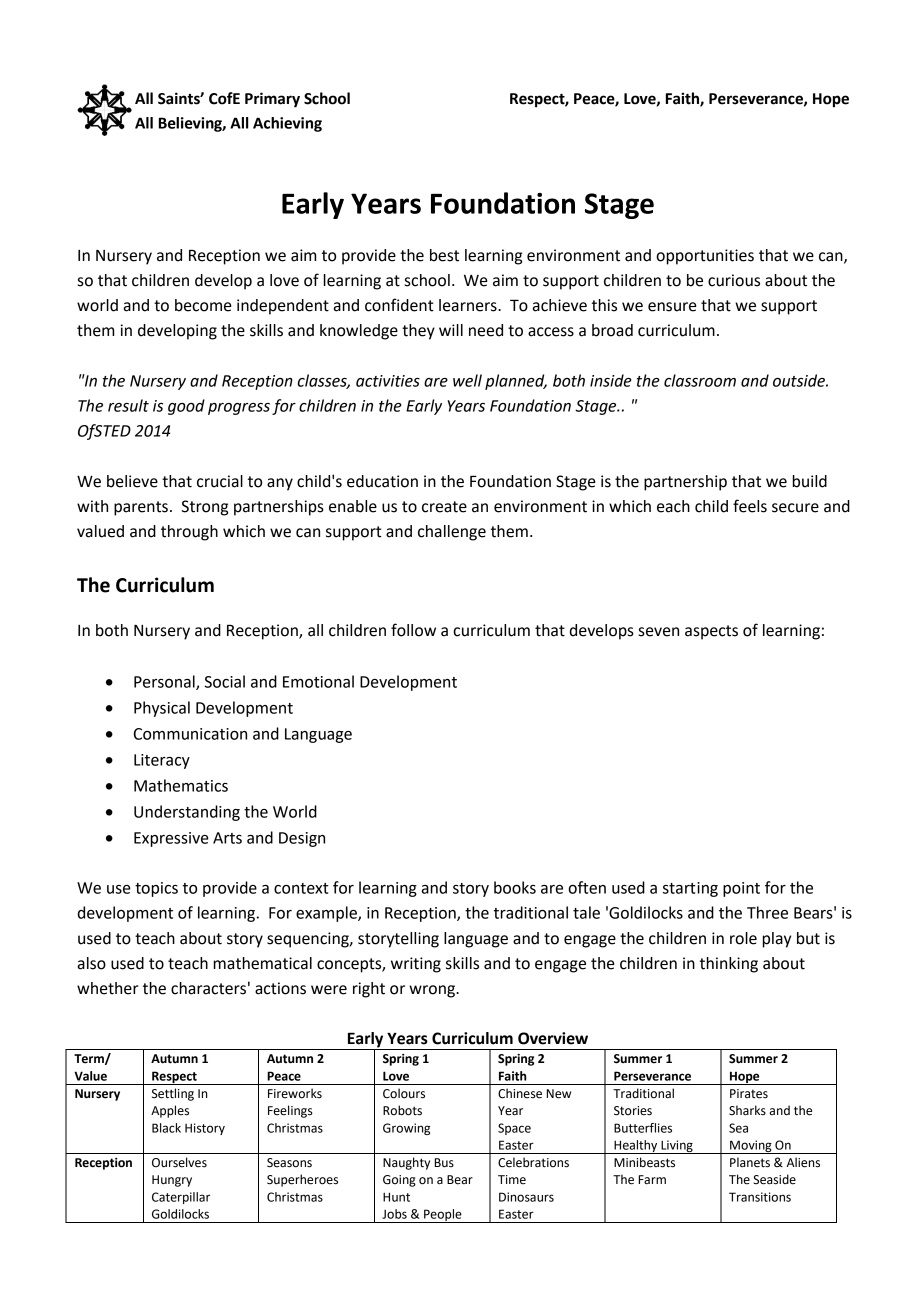 This image has height=1308, width=924. Describe the element at coordinates (760, 1197) in the image. I see `Transitions` at that location.
